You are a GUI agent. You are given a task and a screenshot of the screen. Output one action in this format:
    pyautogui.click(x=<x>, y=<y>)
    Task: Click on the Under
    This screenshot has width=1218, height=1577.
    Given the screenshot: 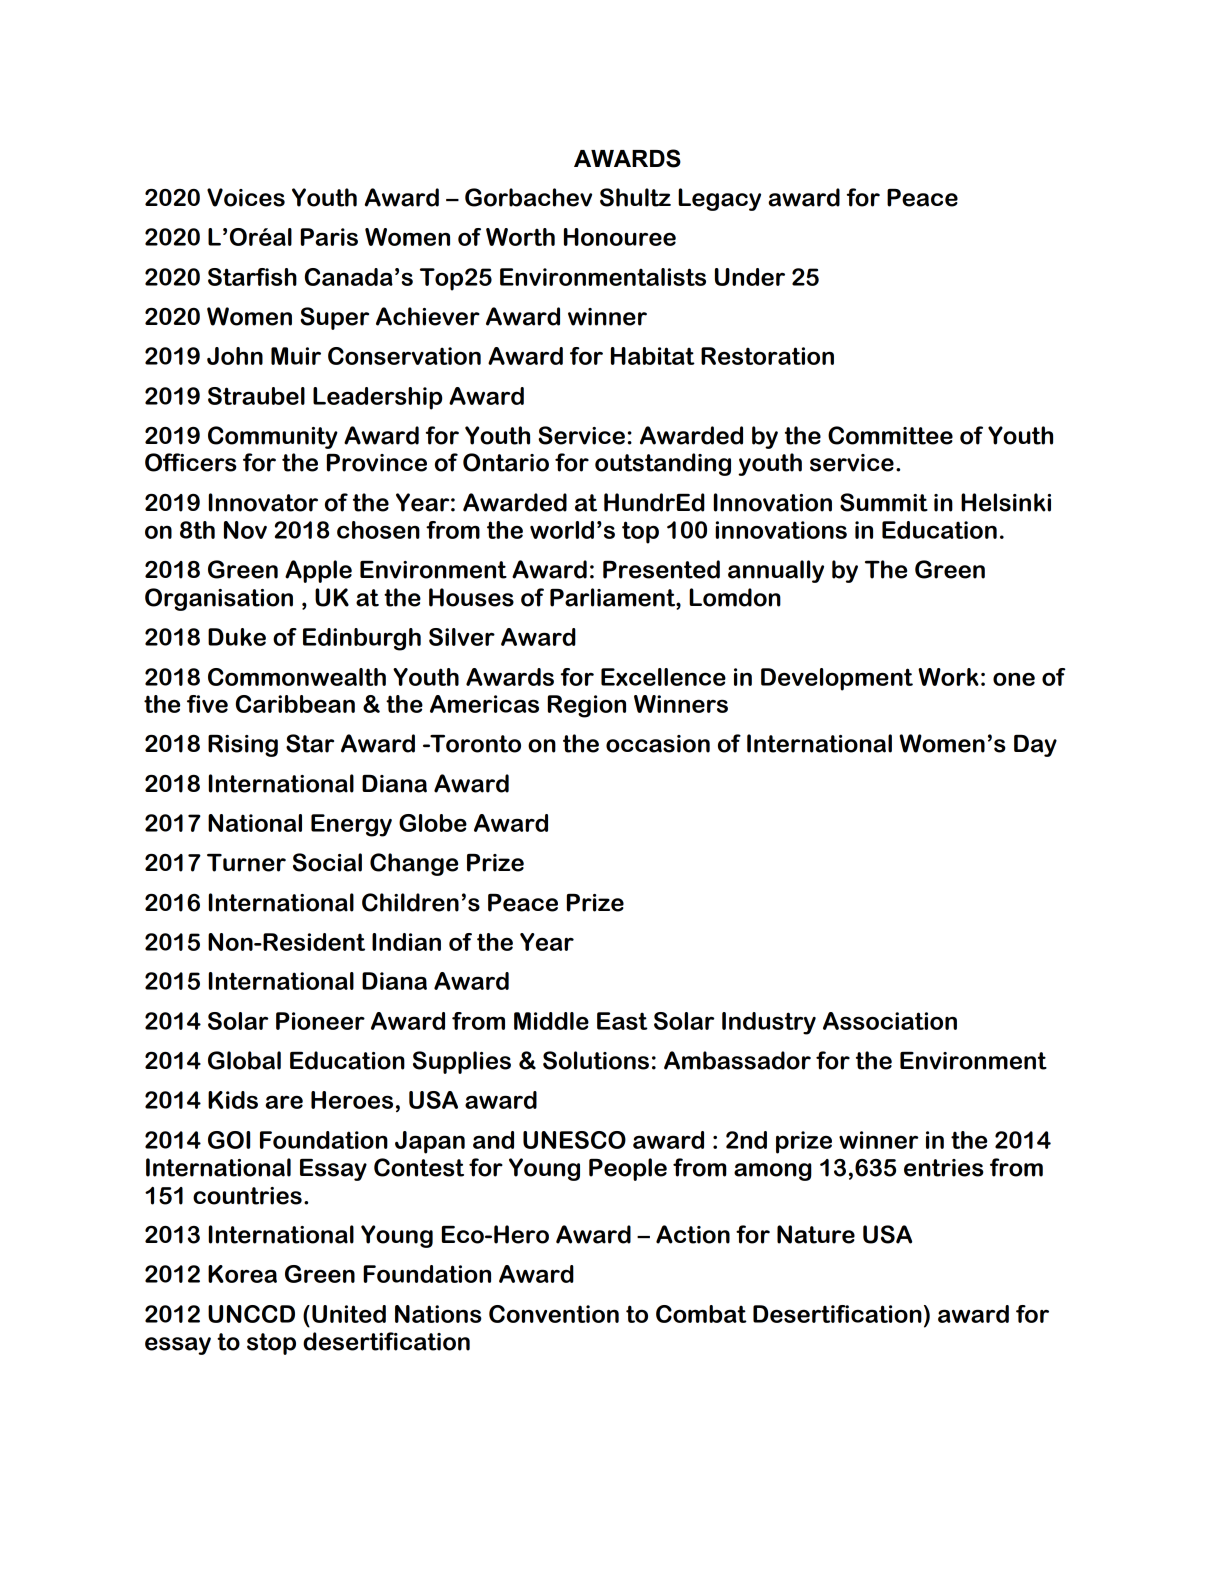 What is the action you would take?
    pyautogui.click(x=750, y=277)
